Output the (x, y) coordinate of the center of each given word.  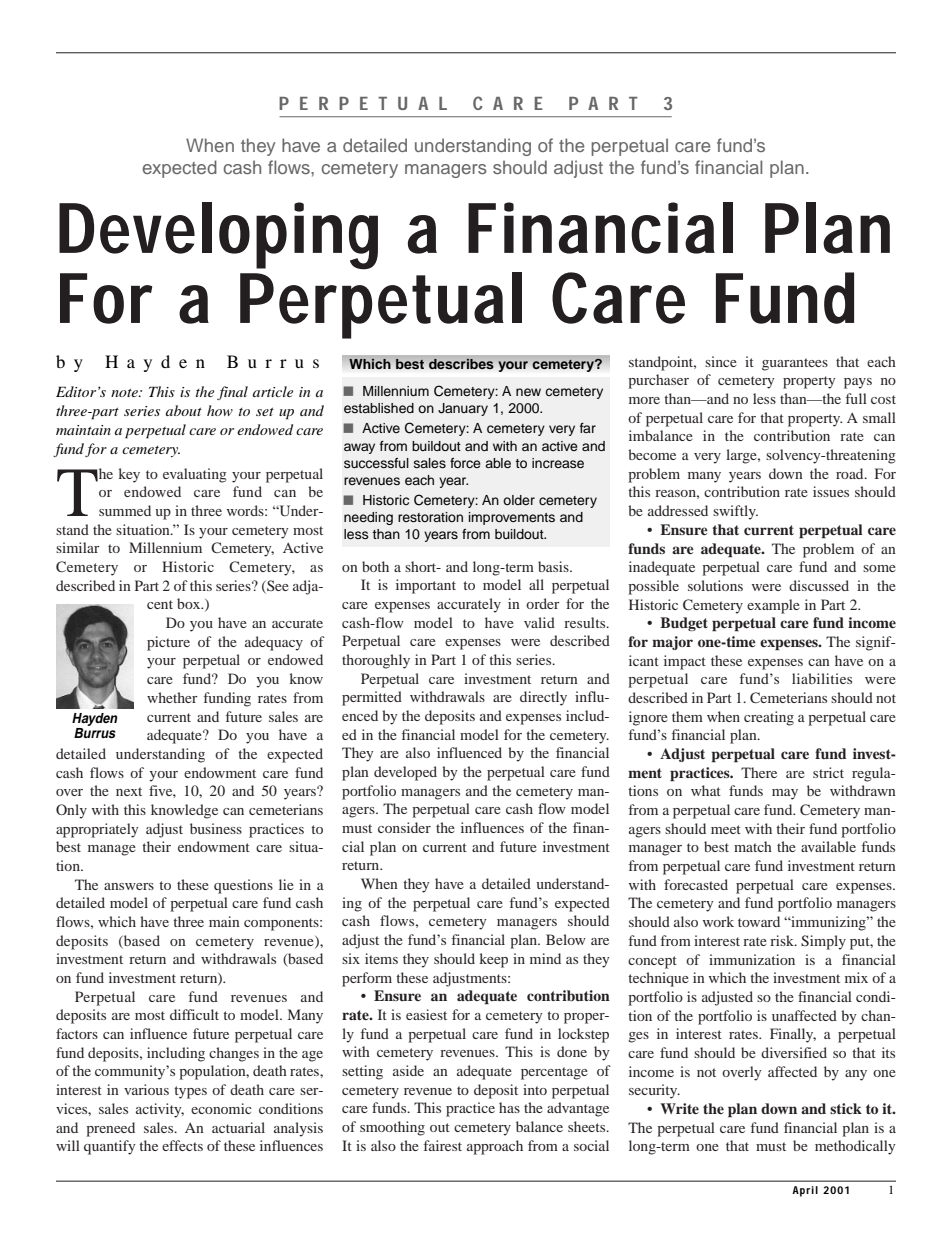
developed (405, 773)
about (184, 410)
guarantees (795, 364)
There (759, 772)
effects (182, 1145)
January (463, 409)
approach (495, 1147)
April (805, 1191)
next (129, 791)
